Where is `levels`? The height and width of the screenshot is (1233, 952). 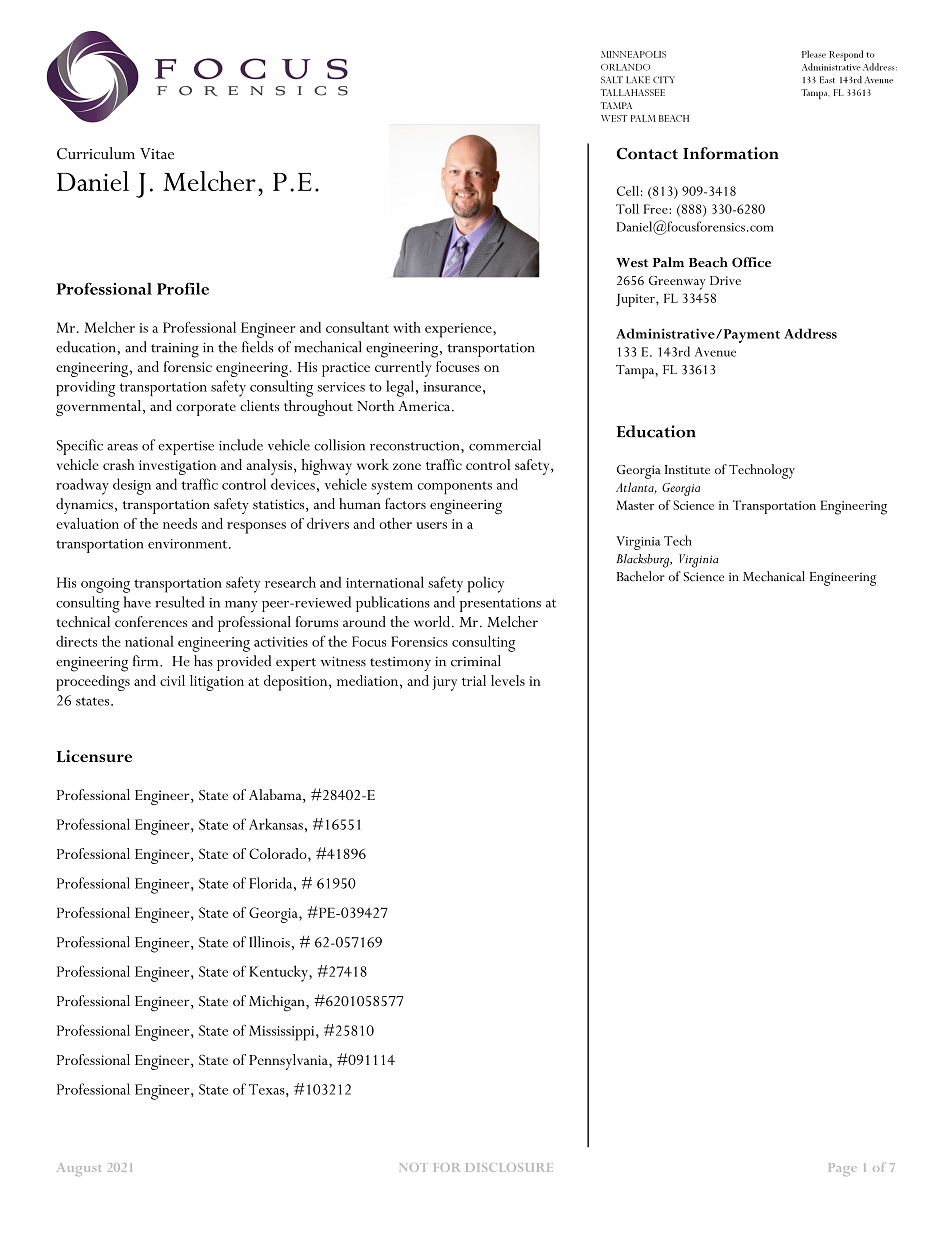 levels is located at coordinates (508, 680).
